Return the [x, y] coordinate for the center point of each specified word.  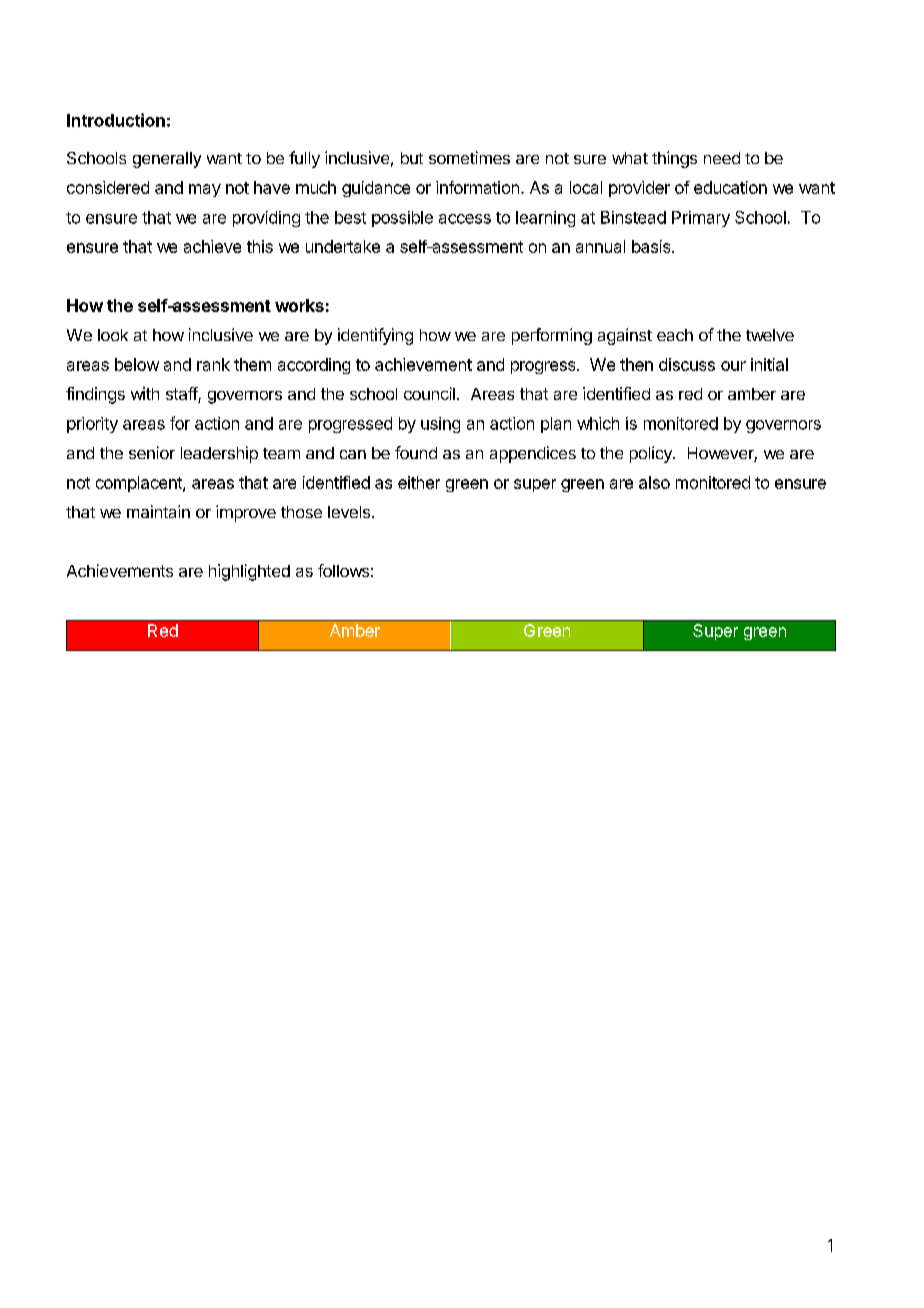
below [137, 364]
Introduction [116, 120]
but [412, 158]
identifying [375, 336]
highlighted [249, 572]
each [675, 335]
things [674, 159]
